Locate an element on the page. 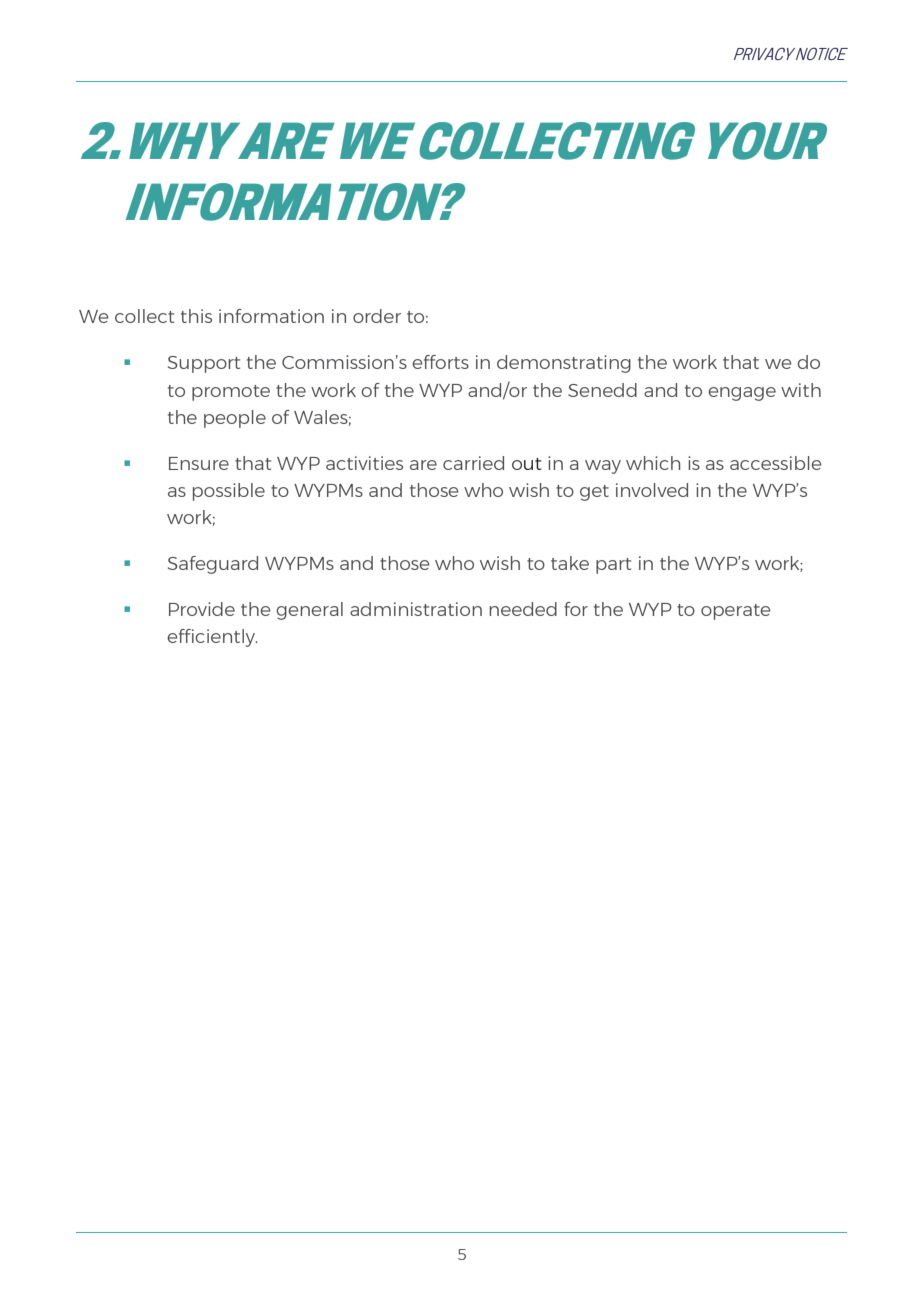 The height and width of the image is (1308, 924). efforts is located at coordinates (440, 362).
